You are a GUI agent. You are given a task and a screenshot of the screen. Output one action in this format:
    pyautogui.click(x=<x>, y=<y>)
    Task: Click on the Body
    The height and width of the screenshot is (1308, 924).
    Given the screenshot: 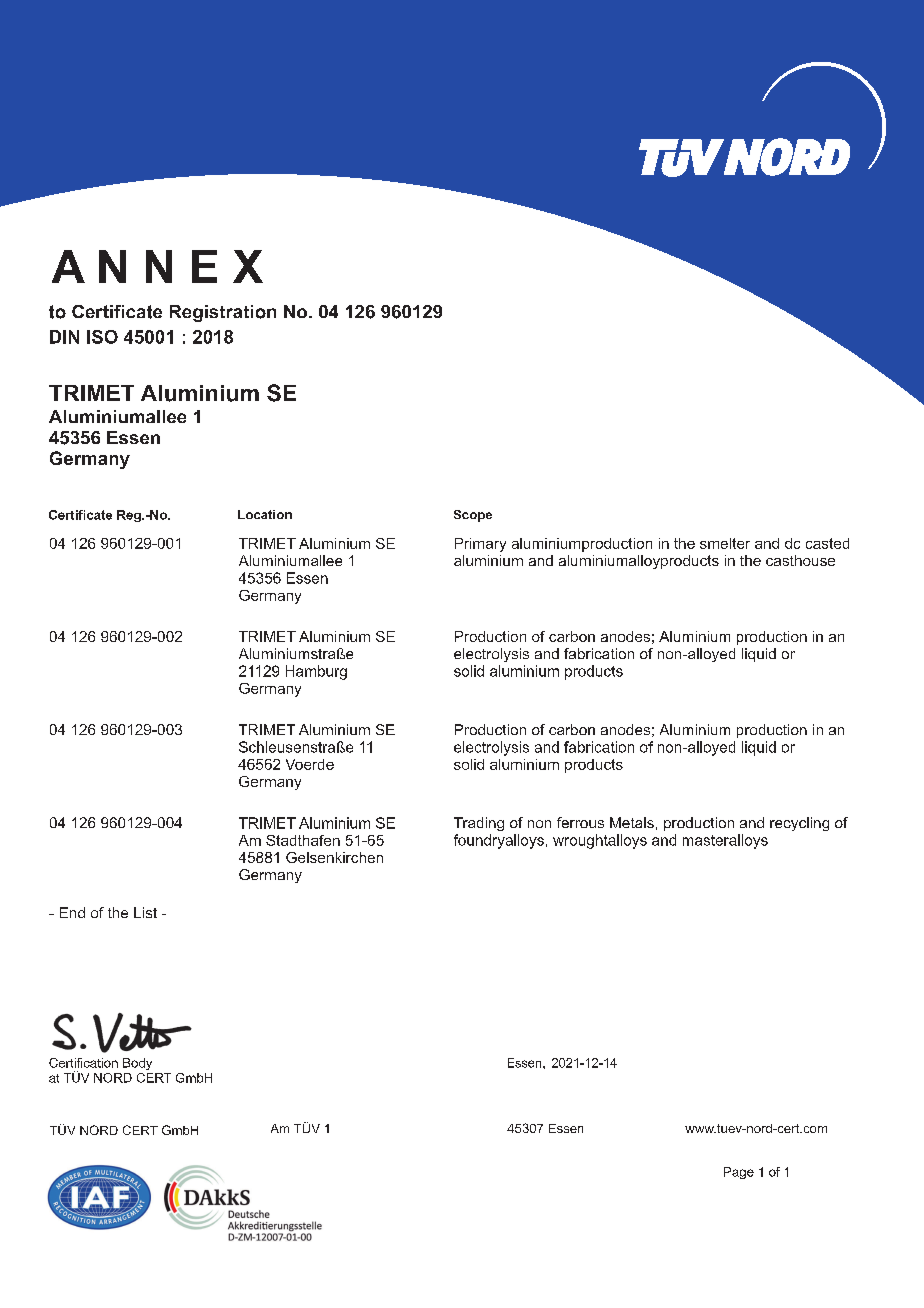 What is the action you would take?
    pyautogui.click(x=137, y=1064)
